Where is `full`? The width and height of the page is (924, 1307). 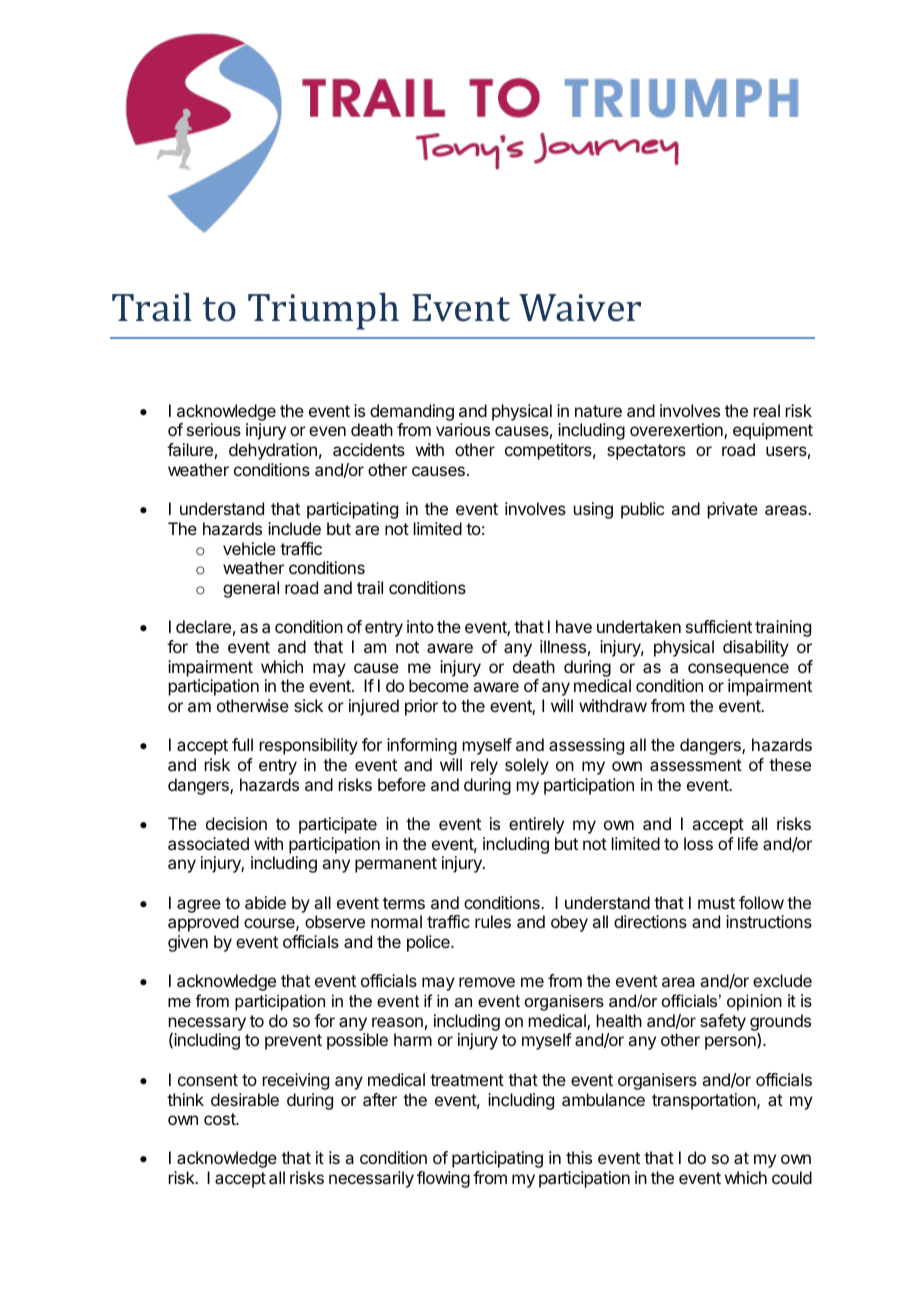
full is located at coordinates (242, 744).
